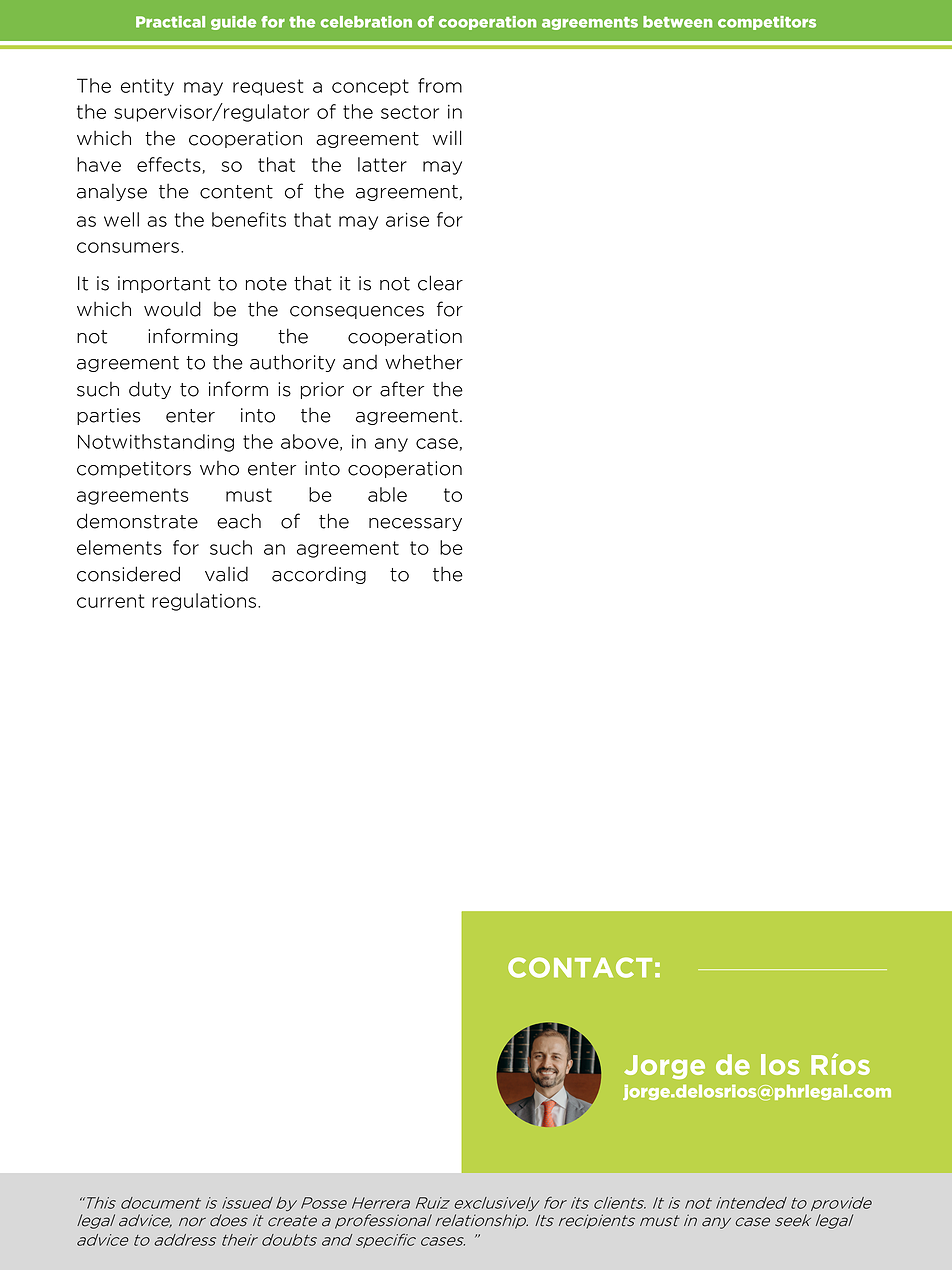 This screenshot has height=1270, width=952. What do you see at coordinates (415, 524) in the screenshot?
I see `necessary` at bounding box center [415, 524].
